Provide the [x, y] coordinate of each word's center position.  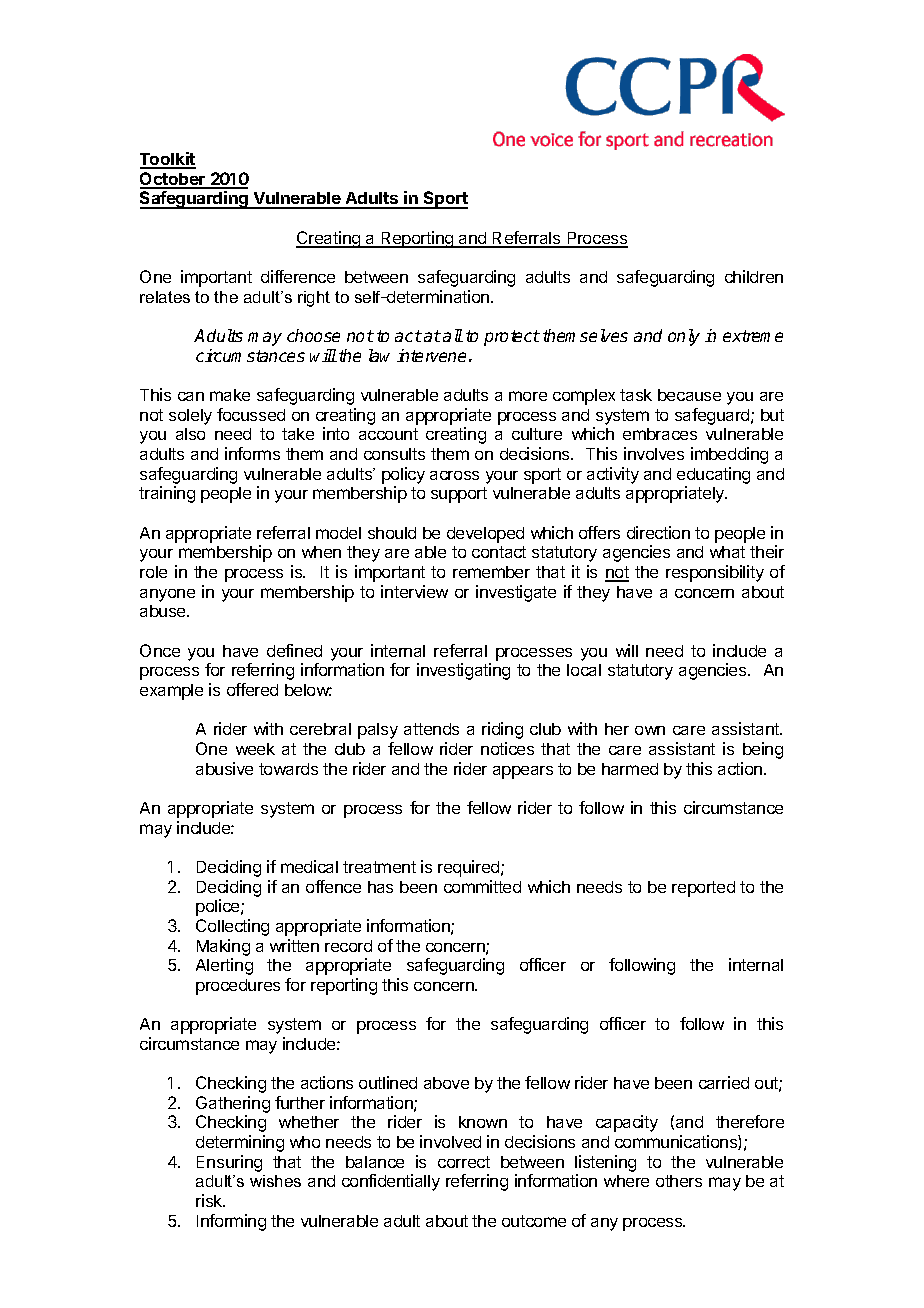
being [763, 750]
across [454, 475]
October [173, 180]
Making [223, 947]
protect [512, 338]
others [679, 1181]
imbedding [729, 455]
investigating [463, 671]
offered [252, 689]
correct [464, 1162]
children [754, 276]
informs [252, 453]
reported [703, 889]
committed [482, 886]
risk [210, 1200]
